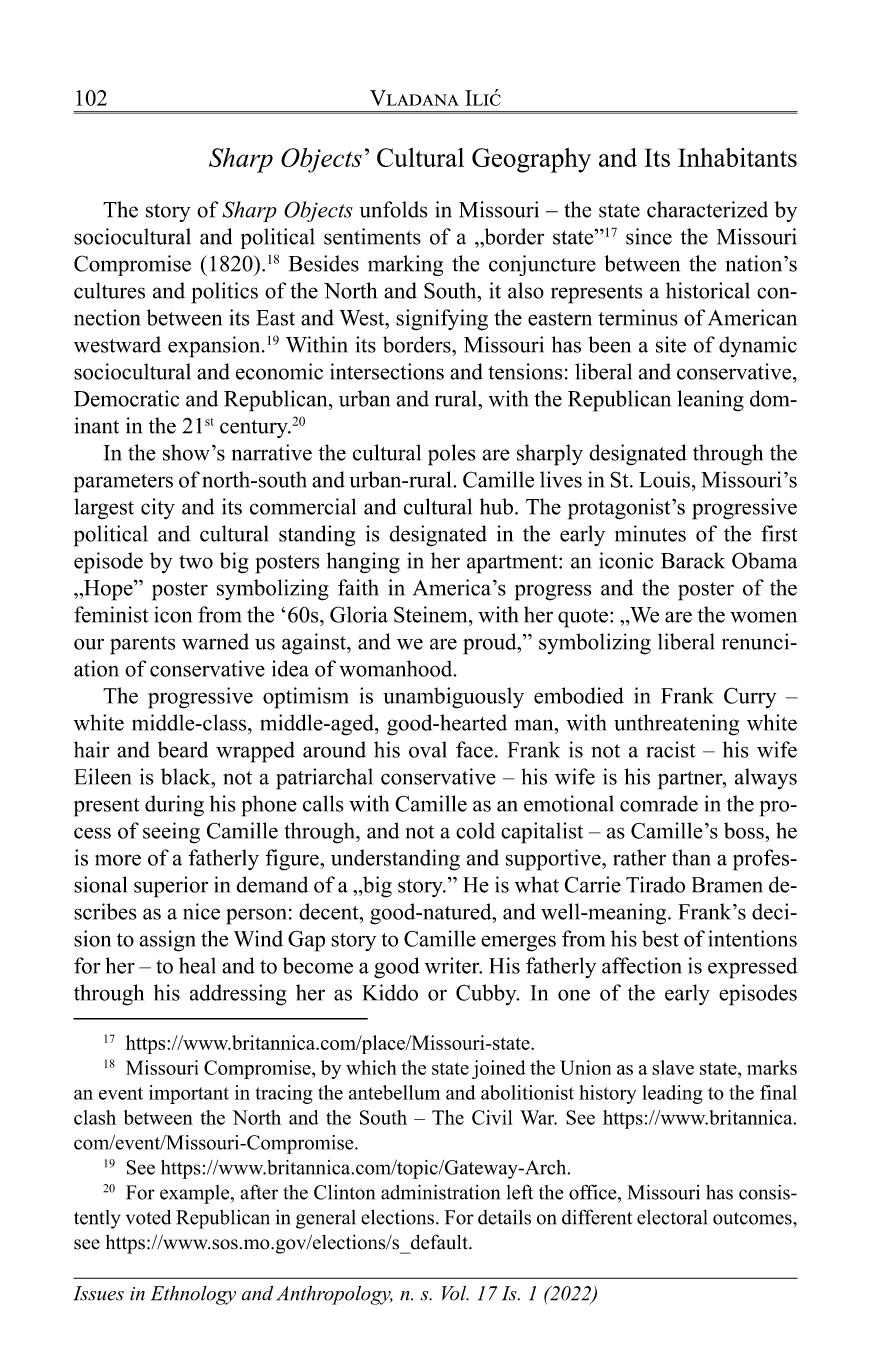 The height and width of the screenshot is (1372, 871). I want to click on two, so click(196, 562).
